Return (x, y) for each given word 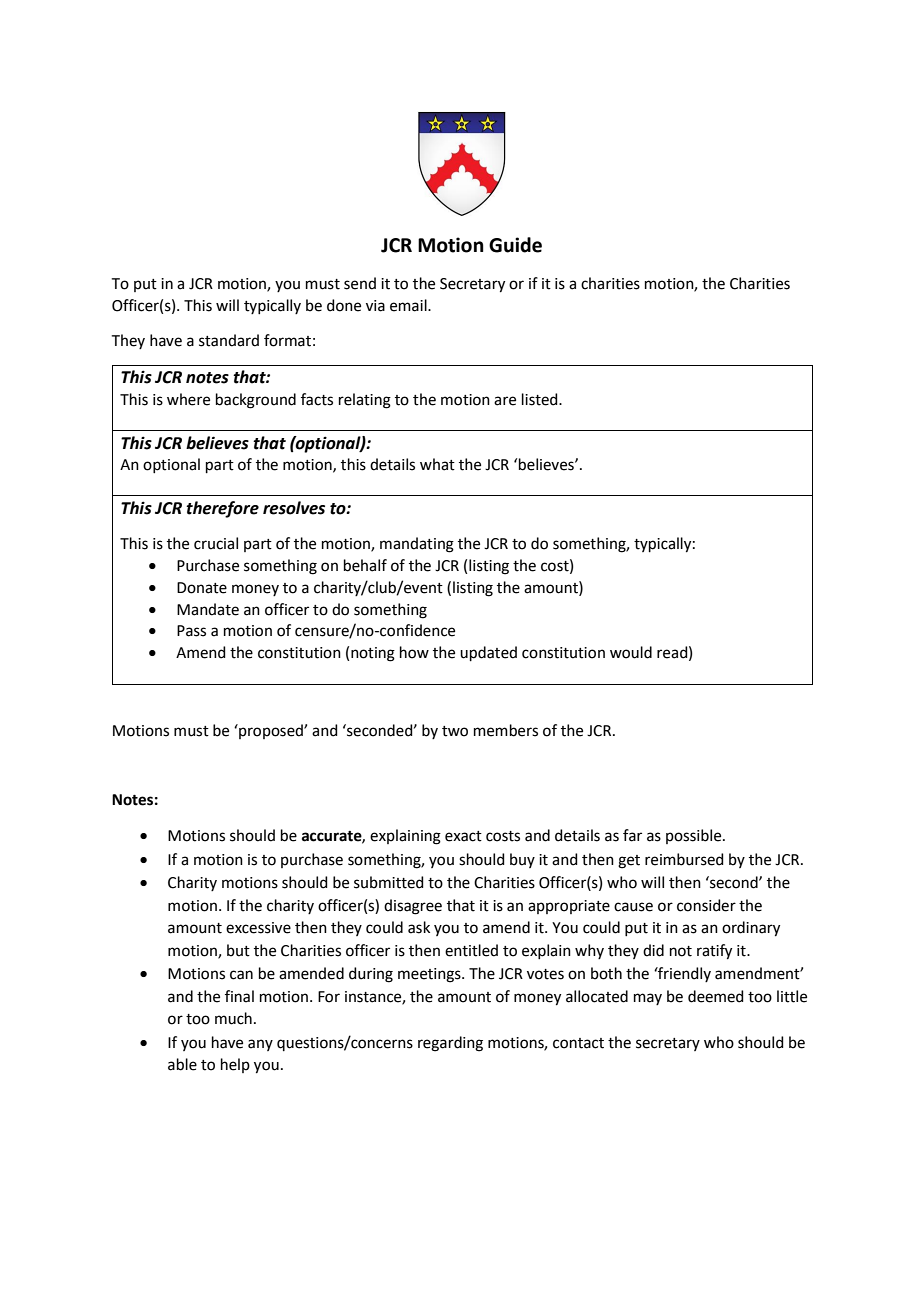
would (631, 652)
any (260, 1045)
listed (541, 399)
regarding (450, 1044)
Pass (191, 631)
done (344, 305)
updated (488, 653)
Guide (515, 245)
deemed (716, 996)
